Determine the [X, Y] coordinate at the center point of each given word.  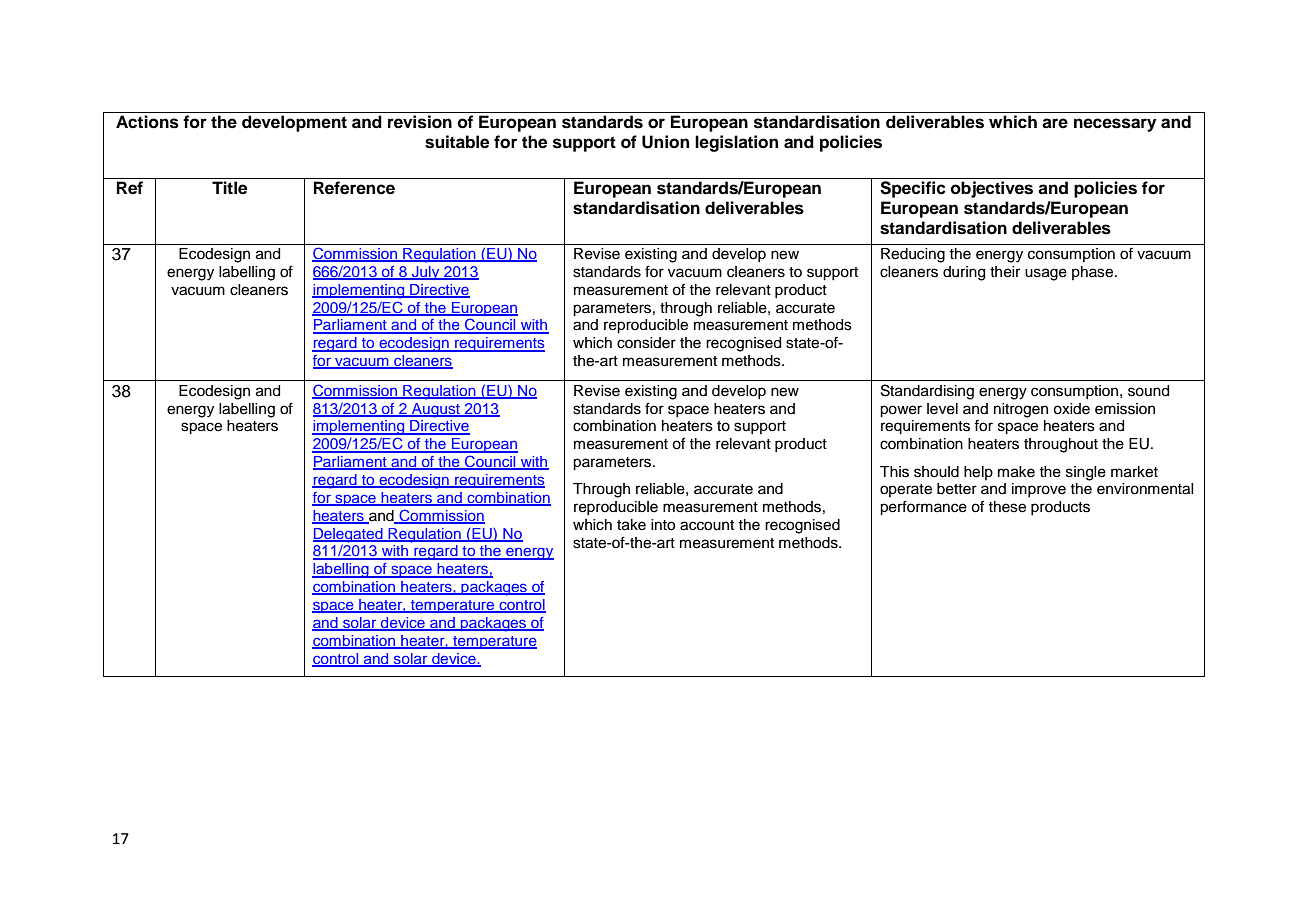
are [1055, 123]
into [663, 525]
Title [229, 188]
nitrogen [1021, 410]
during [964, 273]
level [942, 409]
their [1005, 272]
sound [1148, 391]
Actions [147, 122]
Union [665, 142]
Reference [354, 188]
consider [646, 343]
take [631, 525]
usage [1046, 274]
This [894, 472]
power [901, 411]
